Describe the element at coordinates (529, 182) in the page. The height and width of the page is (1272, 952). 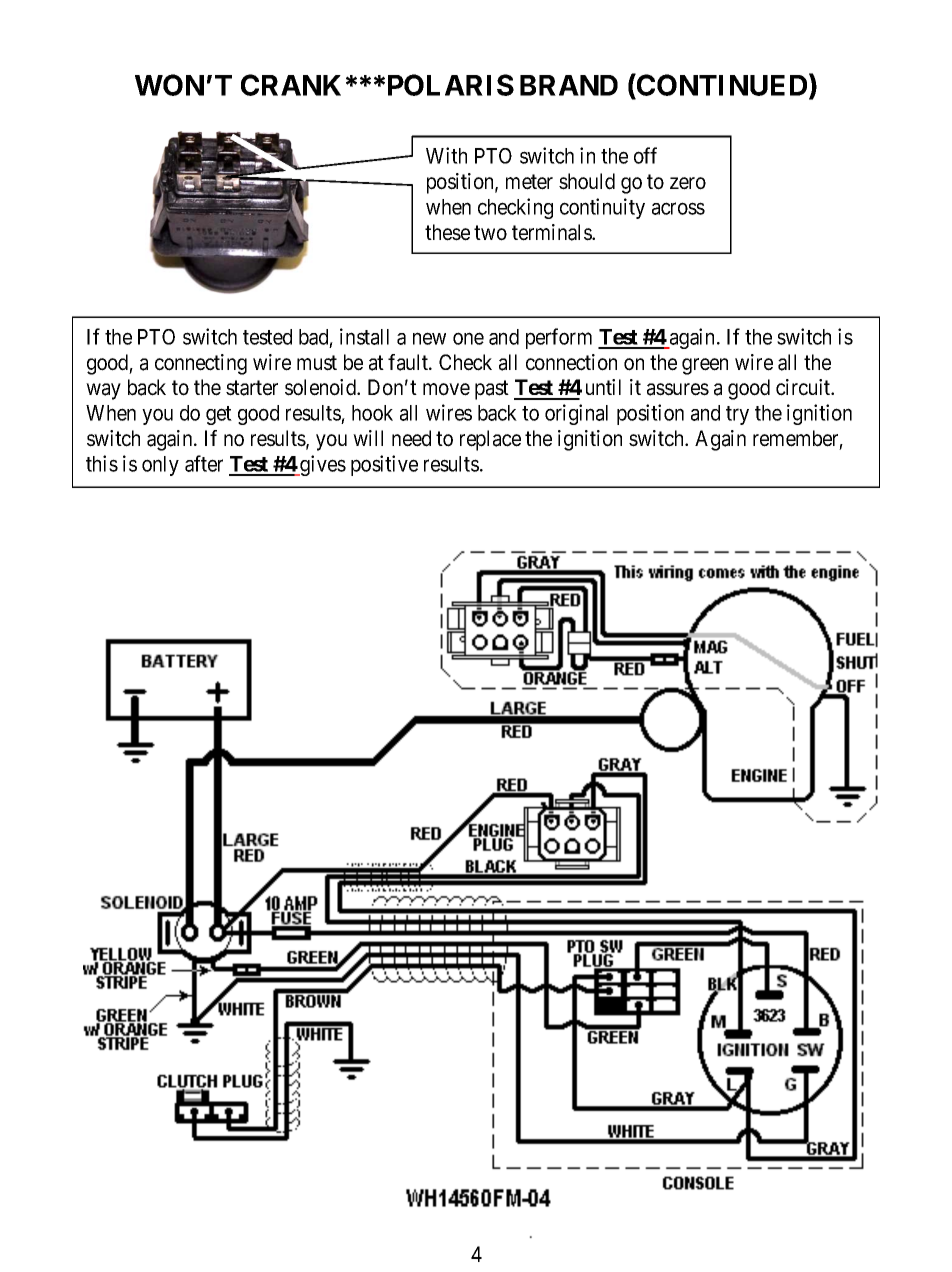
I see `meter` at that location.
